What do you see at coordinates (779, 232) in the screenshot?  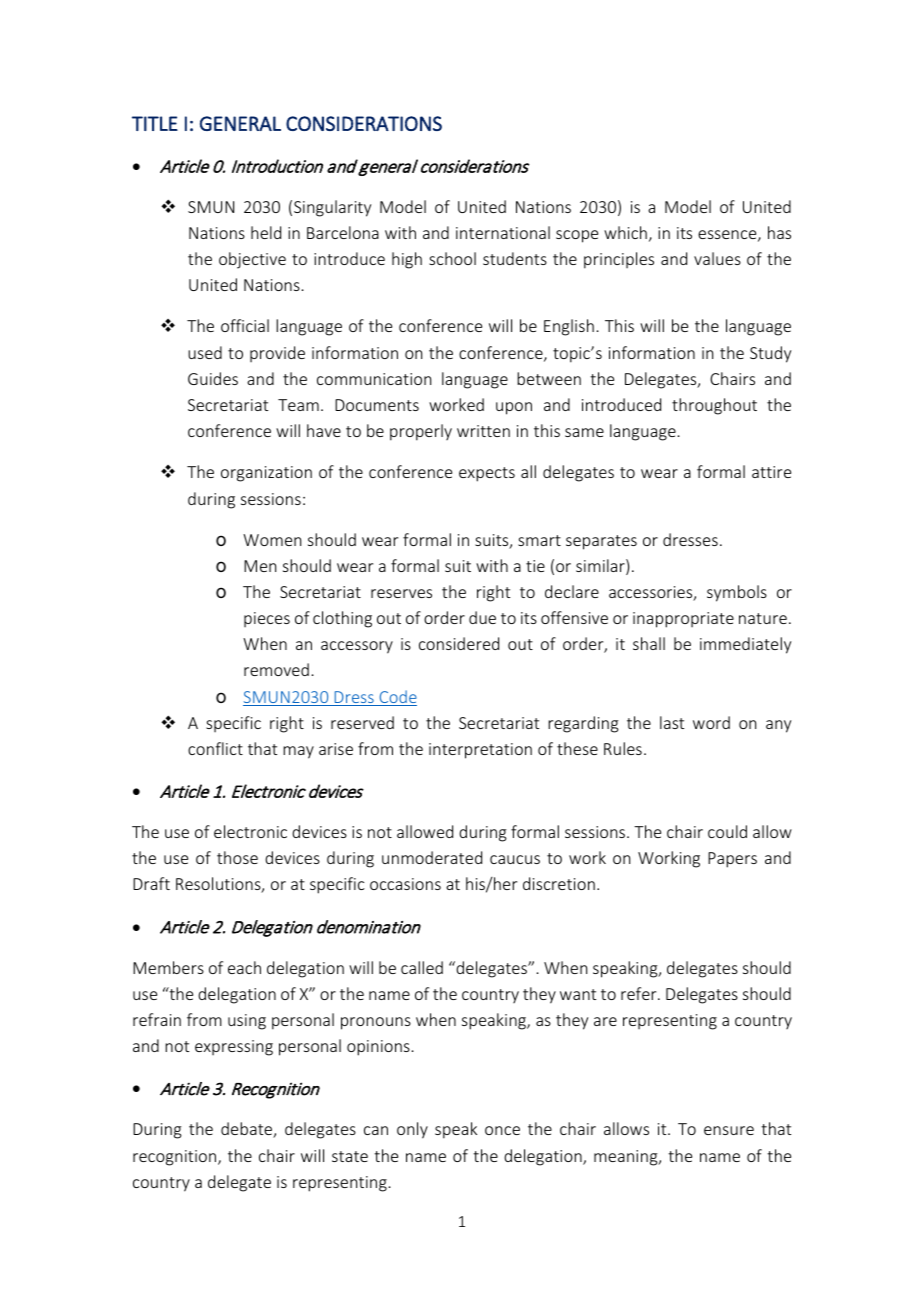 I see `has` at bounding box center [779, 232].
